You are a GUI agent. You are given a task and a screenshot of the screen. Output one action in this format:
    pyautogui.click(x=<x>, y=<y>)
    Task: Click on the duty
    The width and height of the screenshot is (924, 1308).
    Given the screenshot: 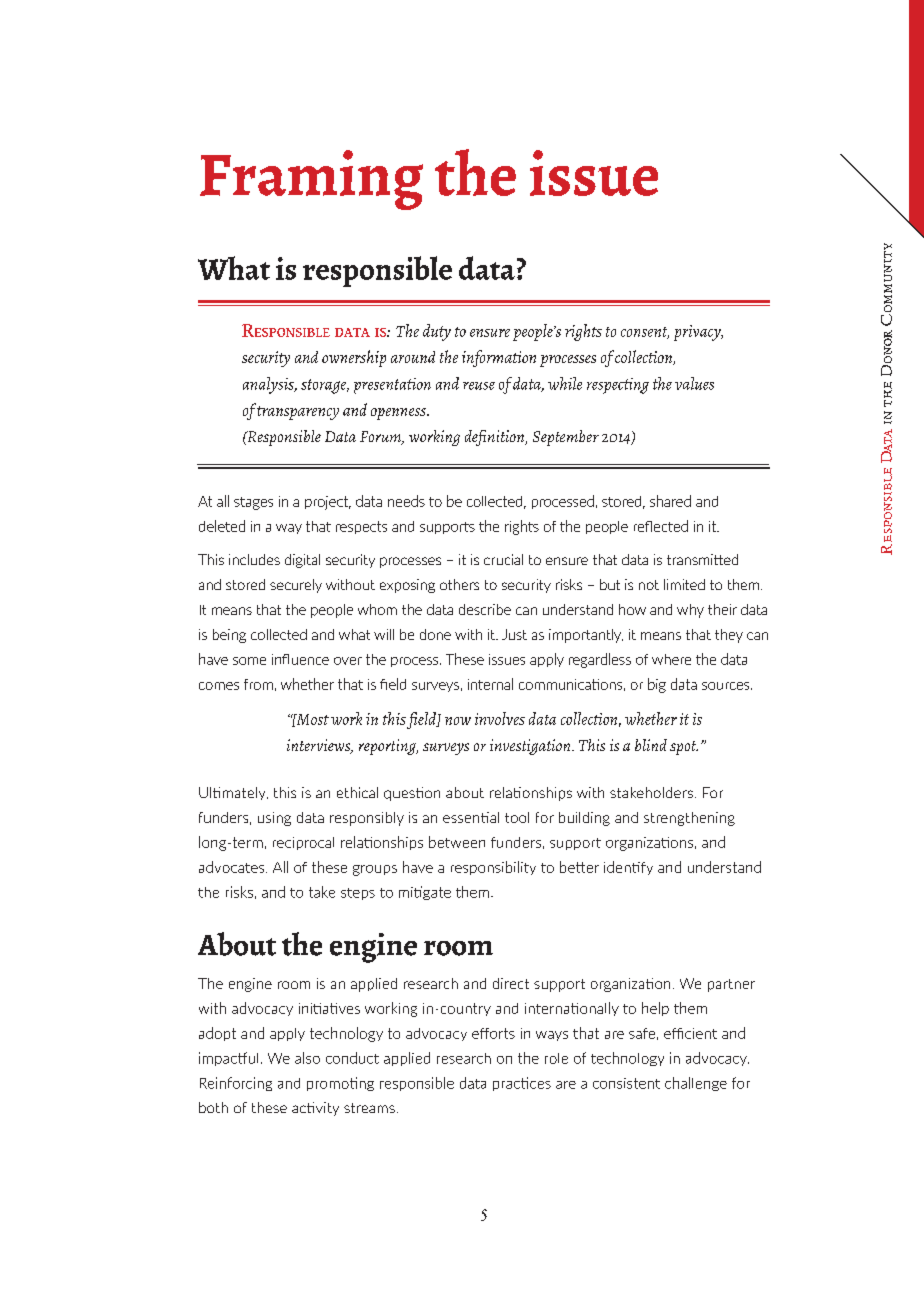 What is the action you would take?
    pyautogui.click(x=437, y=332)
